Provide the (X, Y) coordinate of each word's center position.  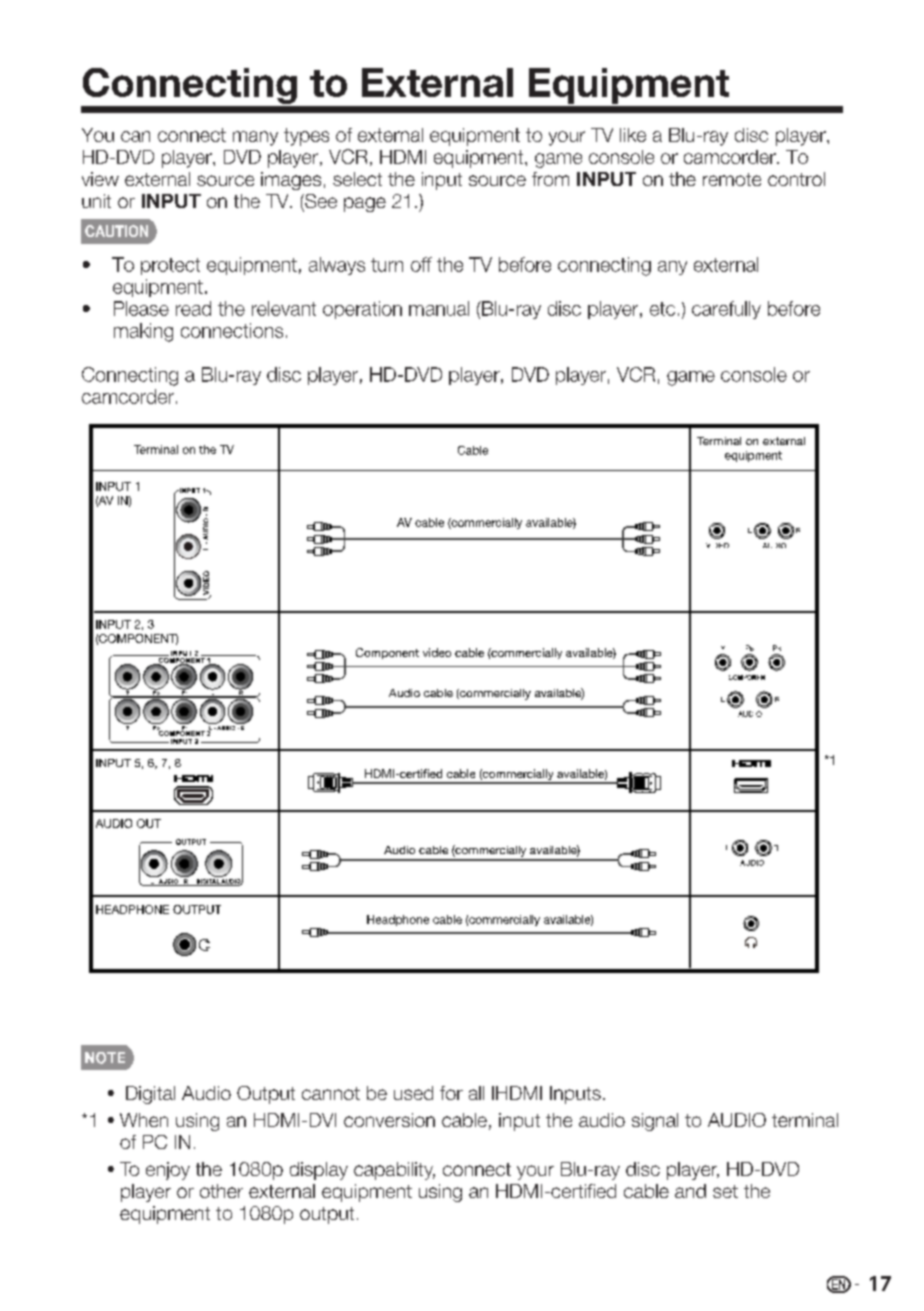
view (100, 179)
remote (732, 179)
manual (439, 308)
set (725, 1191)
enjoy (168, 1171)
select (357, 179)
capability (394, 1171)
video (437, 652)
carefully (726, 310)
